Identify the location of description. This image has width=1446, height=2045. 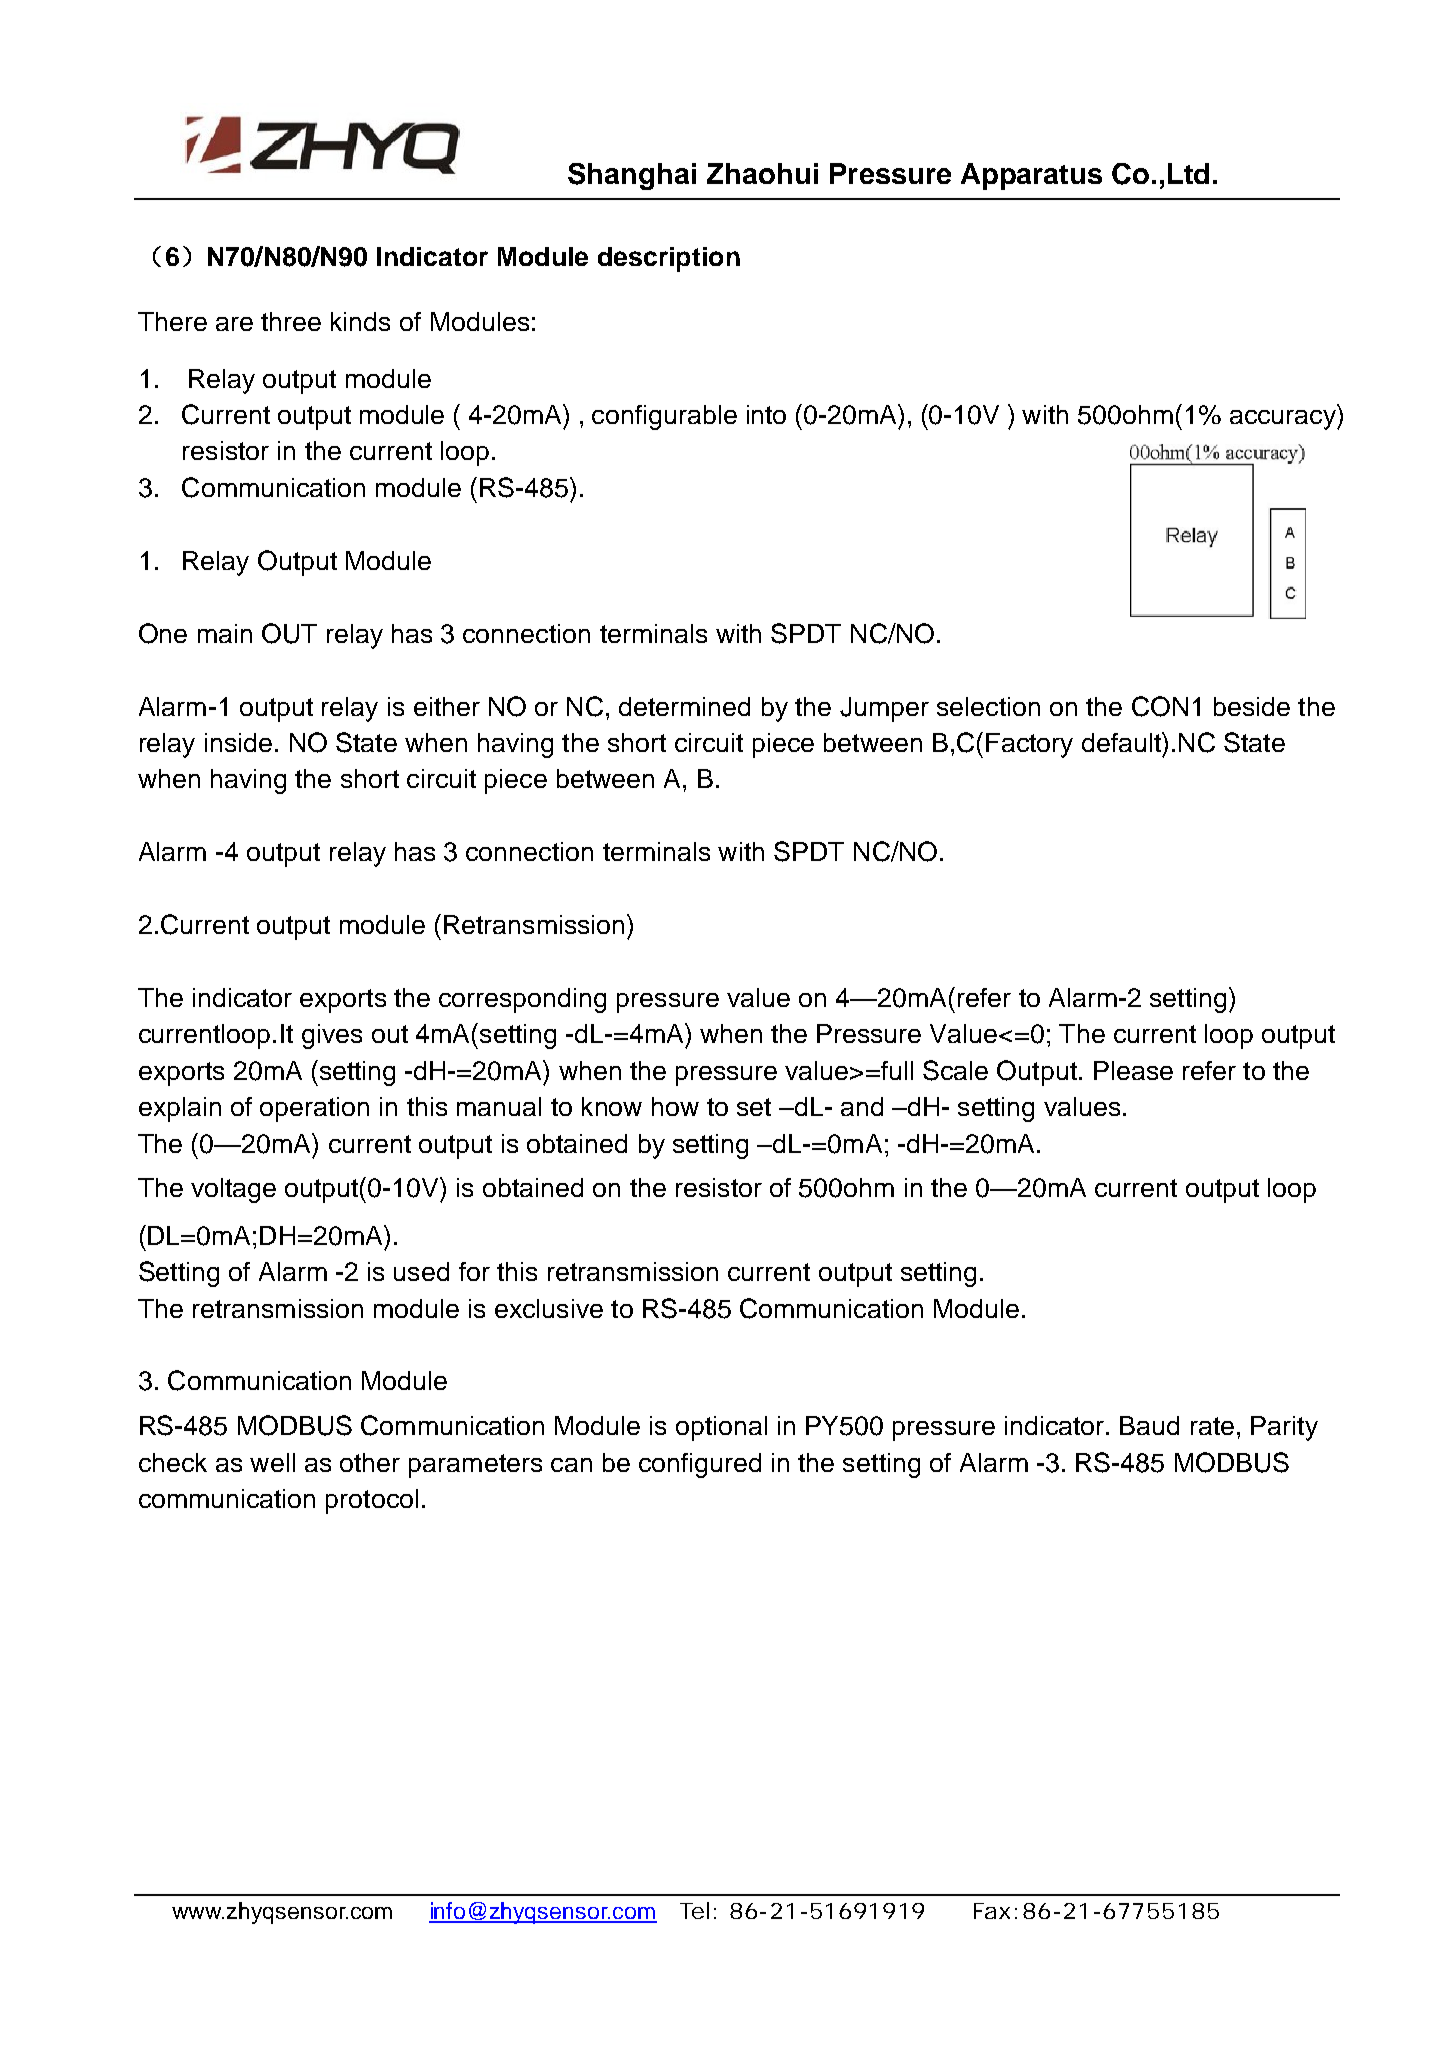
(669, 259).
